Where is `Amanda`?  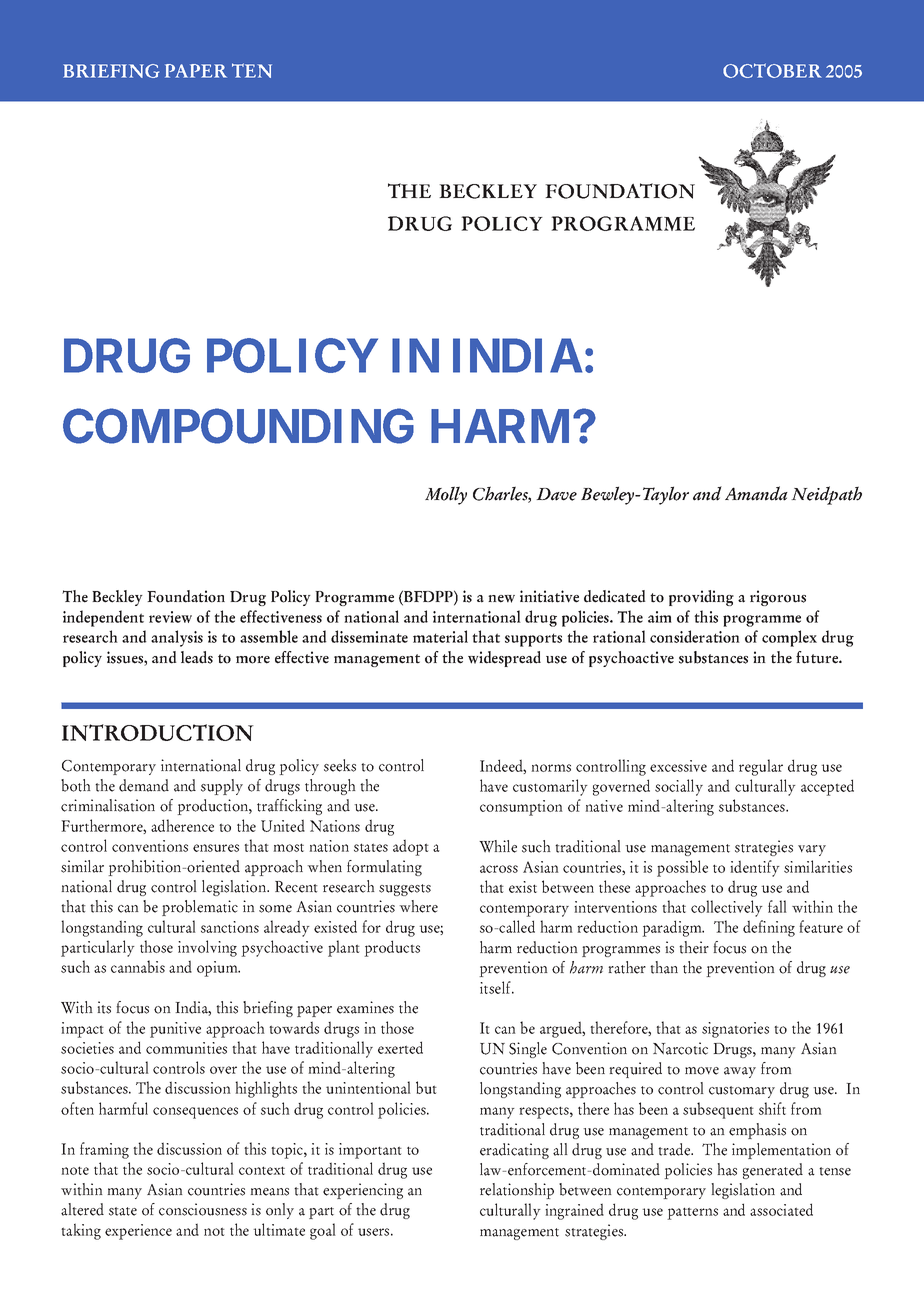 Amanda is located at coordinates (756, 493).
